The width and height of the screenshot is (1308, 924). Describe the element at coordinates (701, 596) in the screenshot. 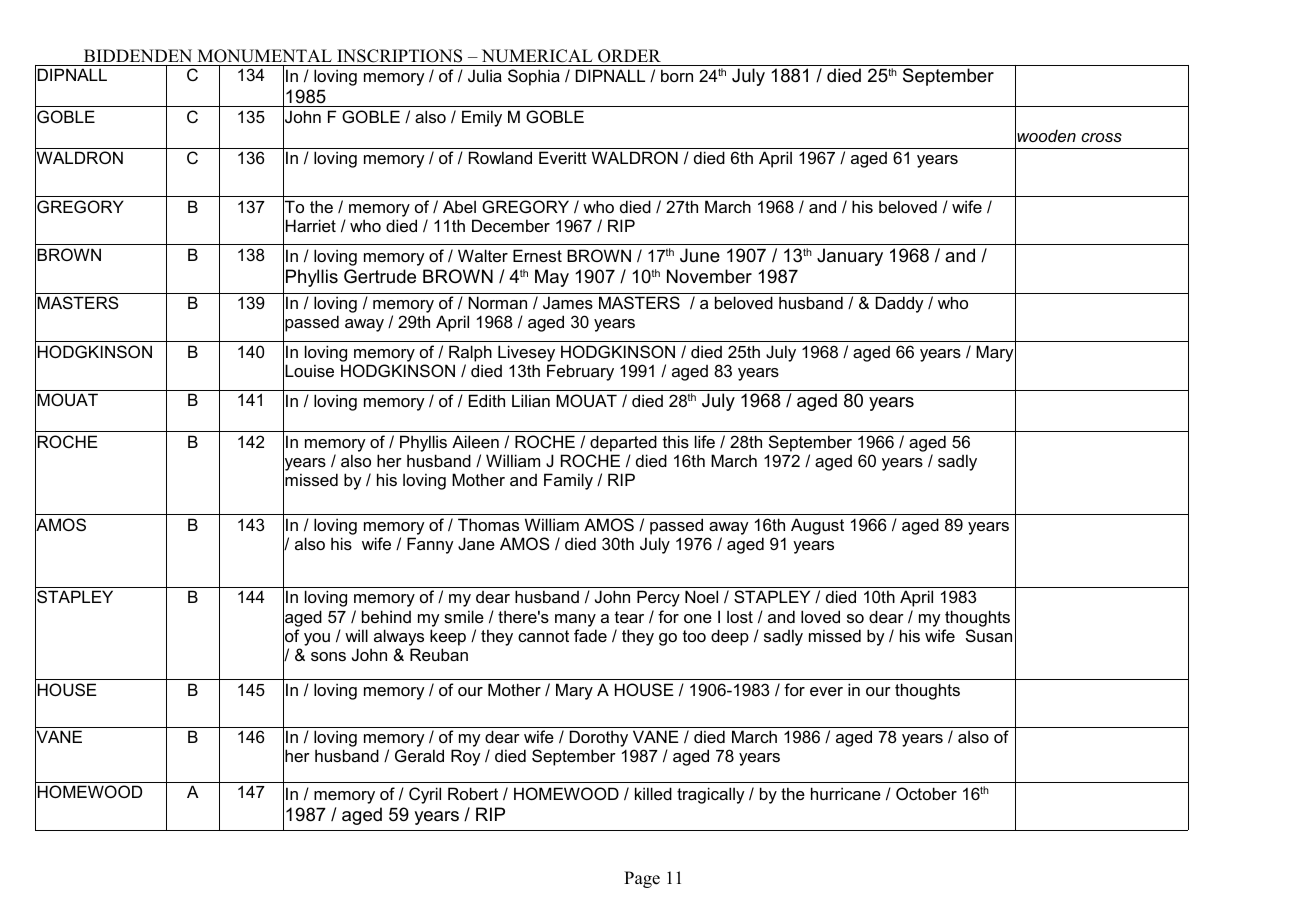

I see `Noel` at that location.
